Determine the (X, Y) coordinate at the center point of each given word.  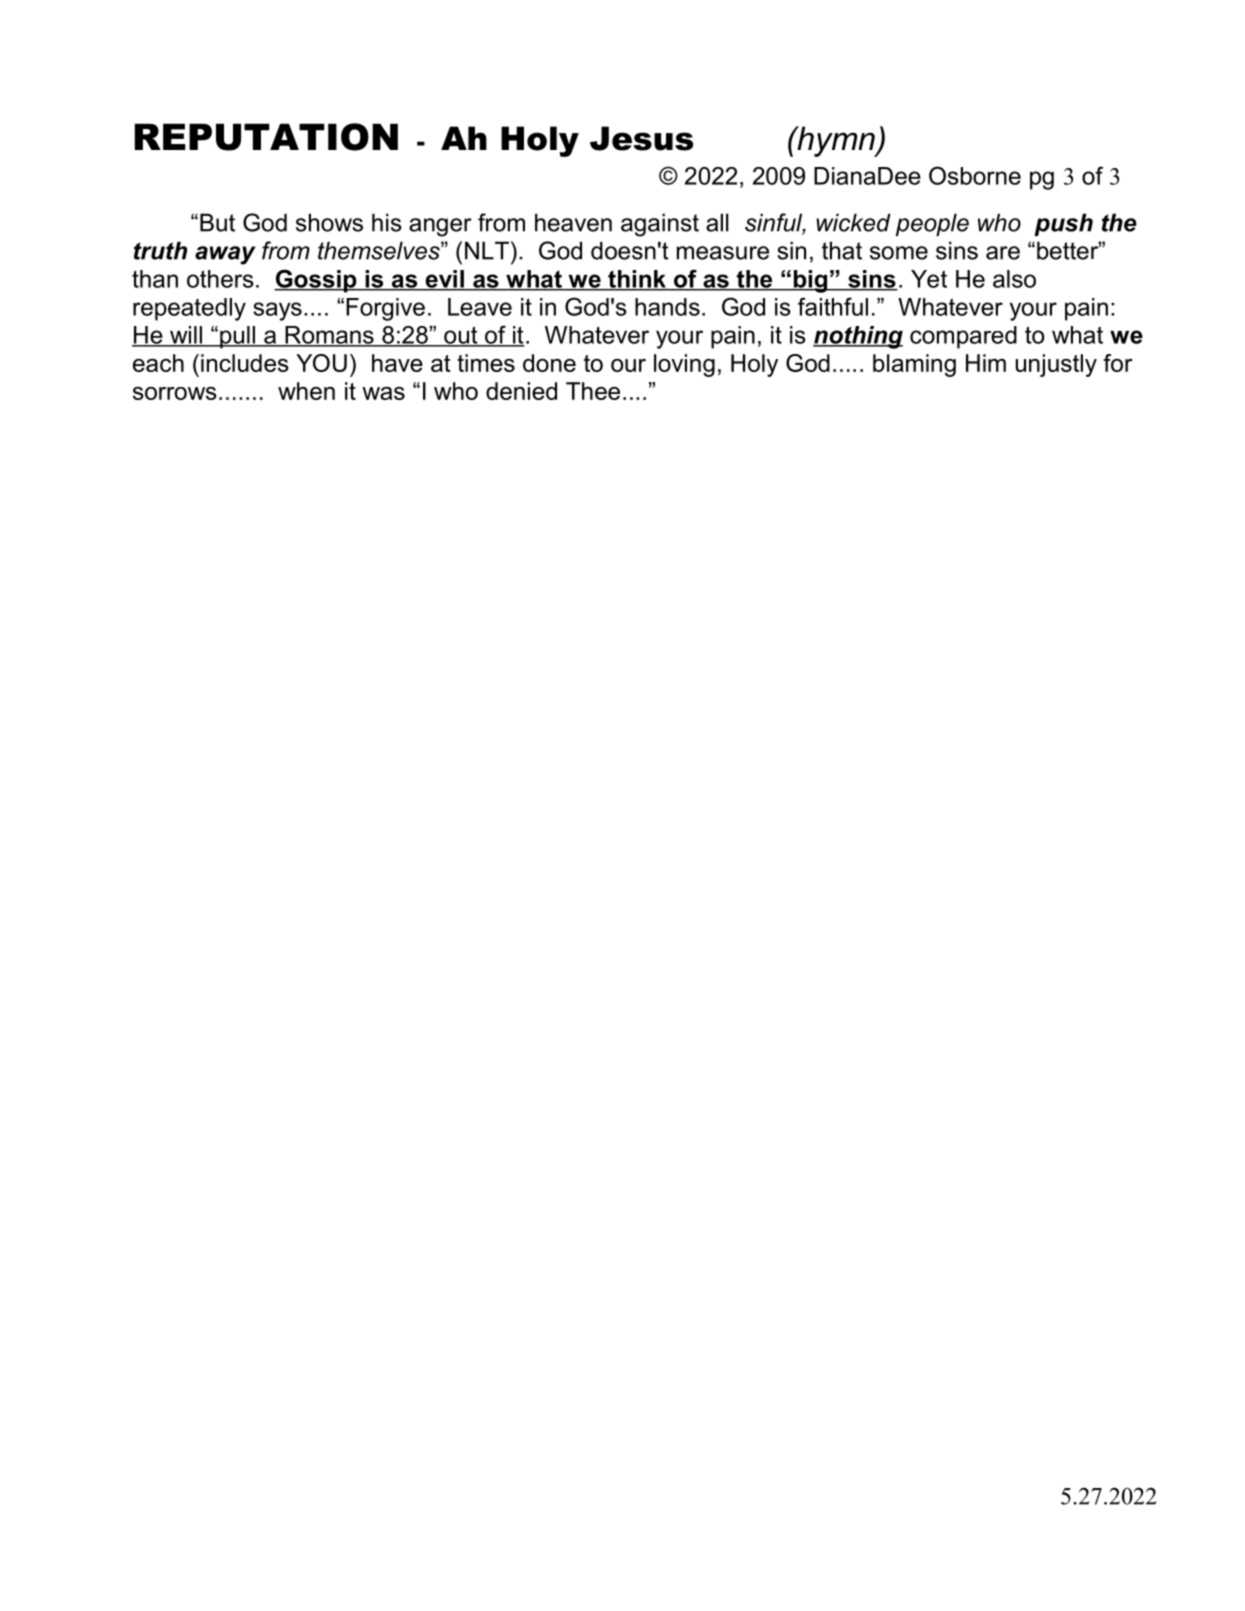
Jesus (642, 138)
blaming (914, 365)
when (306, 391)
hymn (836, 141)
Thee (593, 391)
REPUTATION (266, 137)
